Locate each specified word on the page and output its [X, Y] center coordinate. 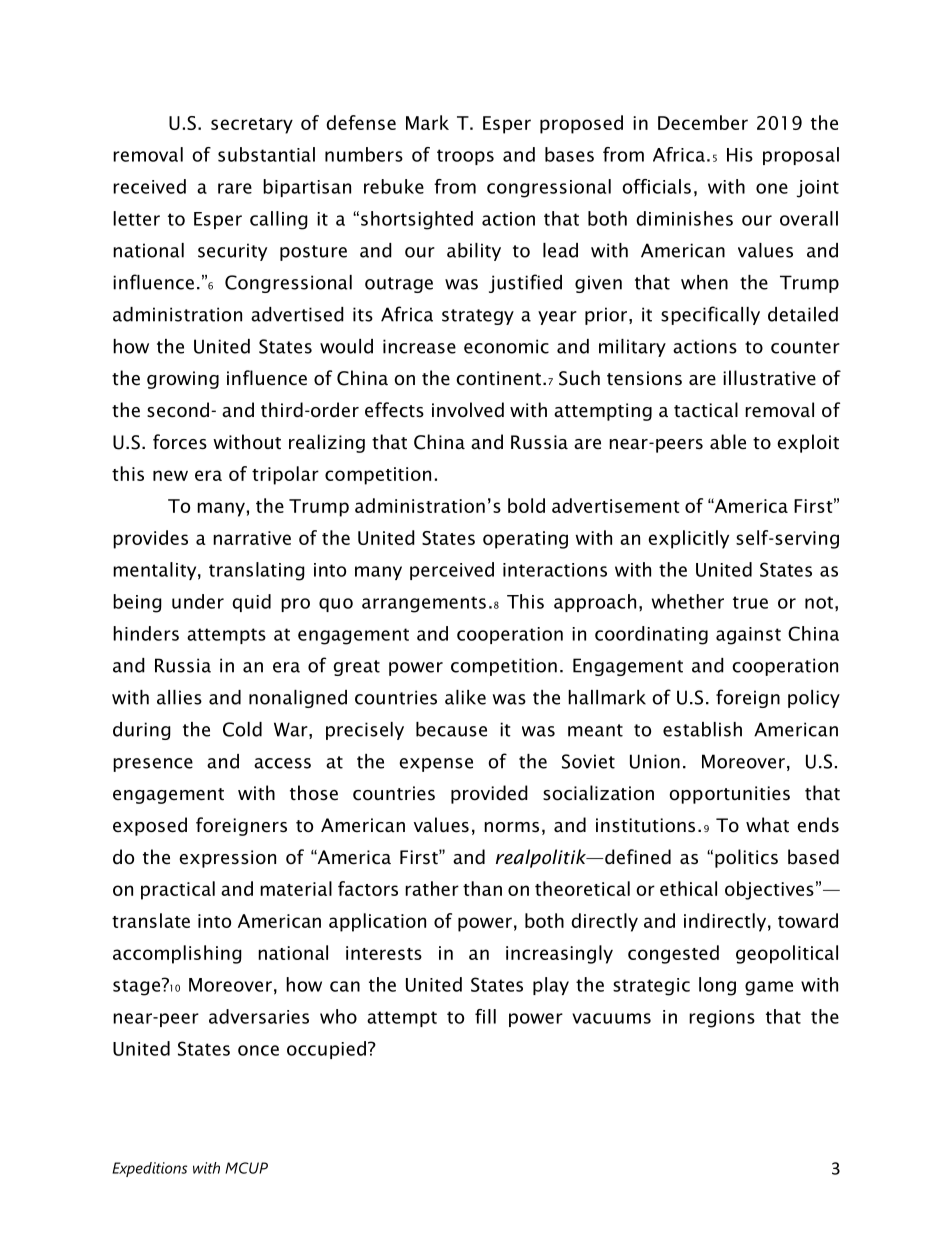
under [198, 601]
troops [465, 157]
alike [465, 697]
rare [235, 188]
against [748, 636]
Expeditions [149, 1169]
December [703, 122]
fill [485, 1016]
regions [722, 1019]
